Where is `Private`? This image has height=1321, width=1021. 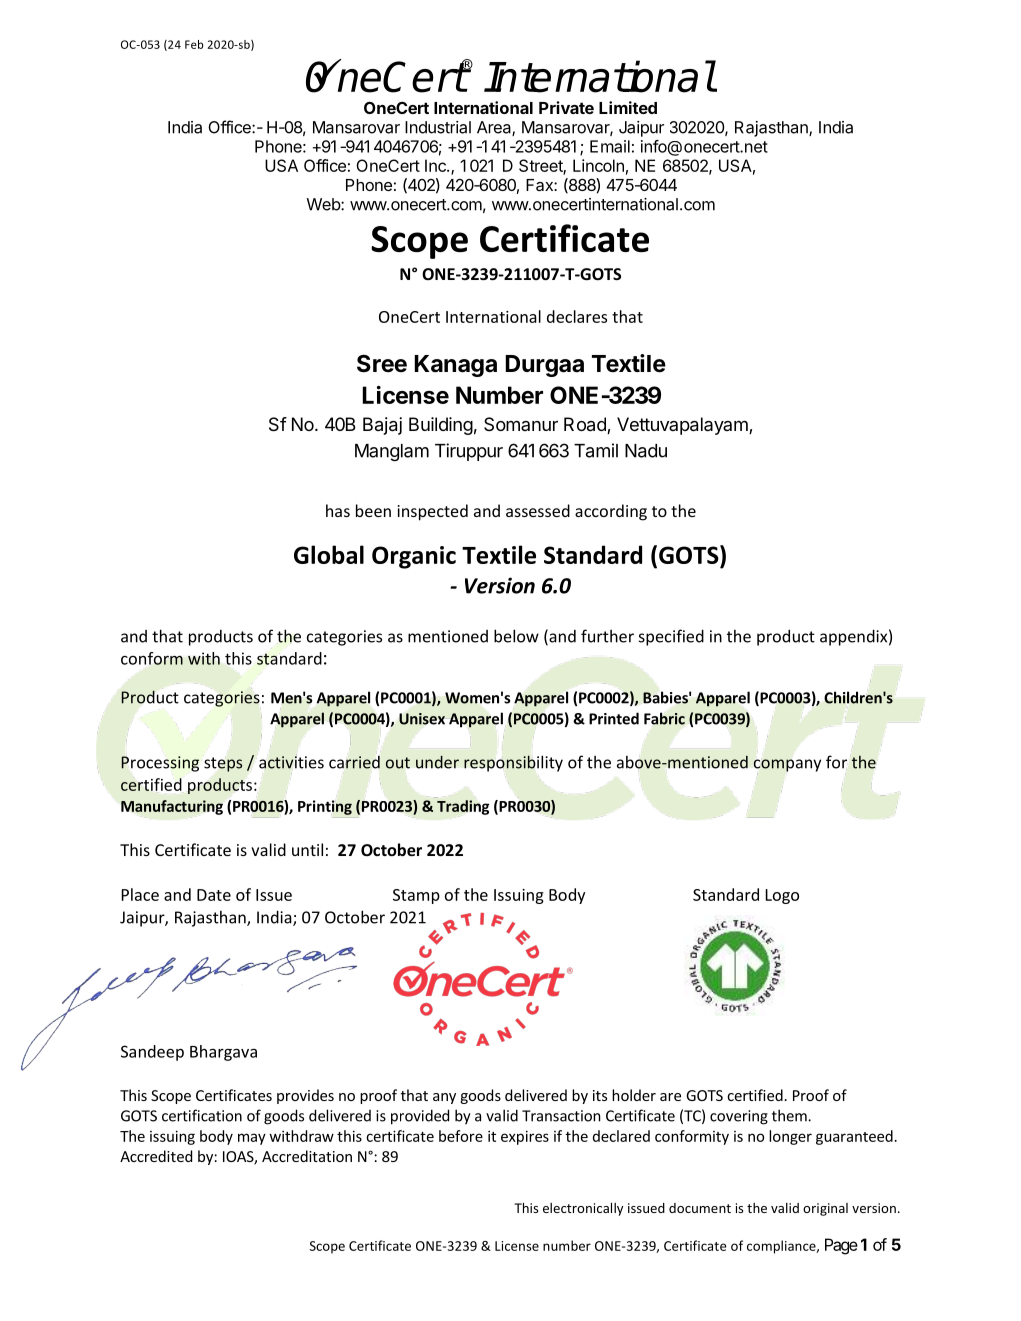 Private is located at coordinates (566, 107).
